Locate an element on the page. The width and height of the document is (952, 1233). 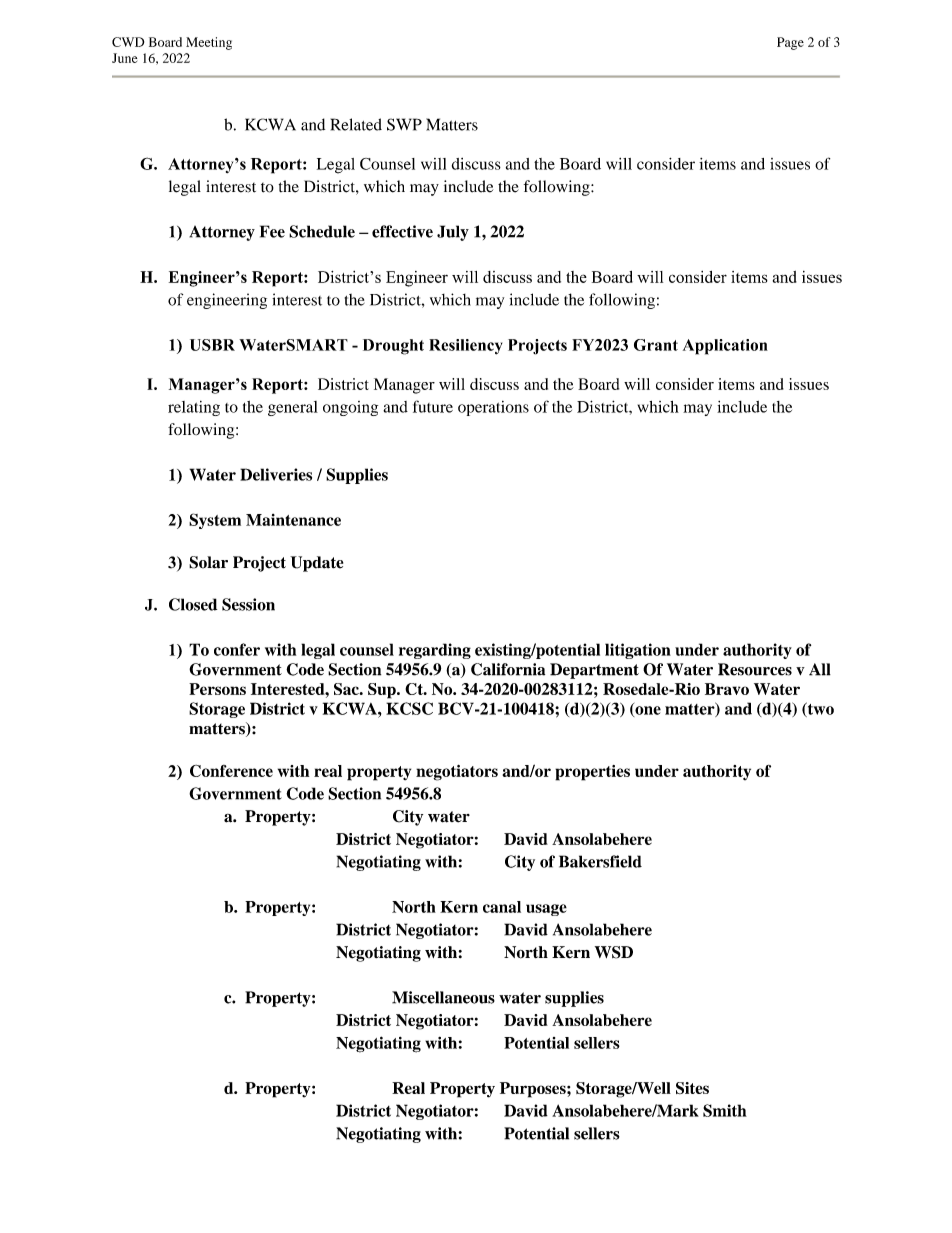
Sites is located at coordinates (692, 1088).
